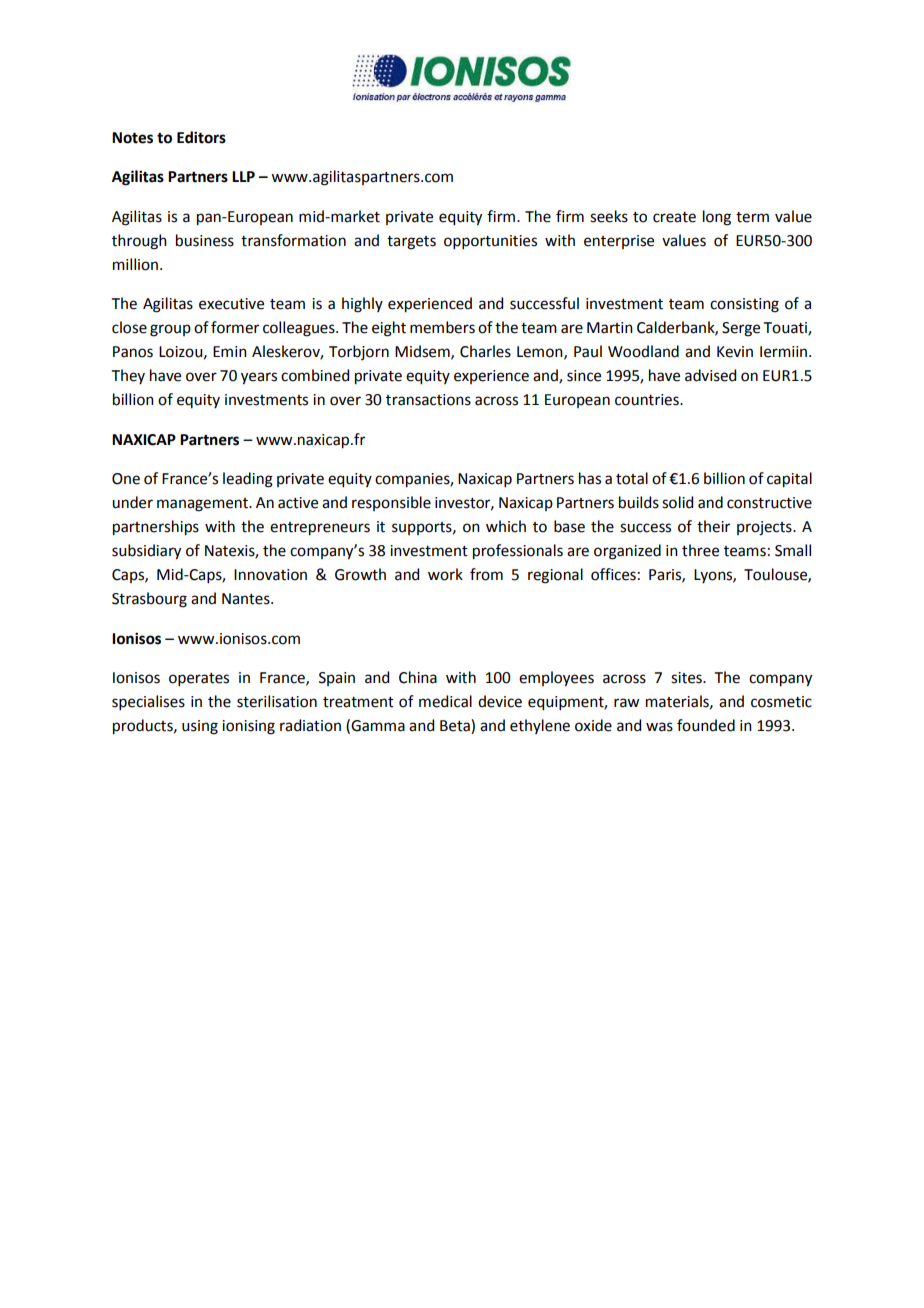 This screenshot has height=1308, width=924. Describe the element at coordinates (200, 727) in the screenshot. I see `using` at that location.
